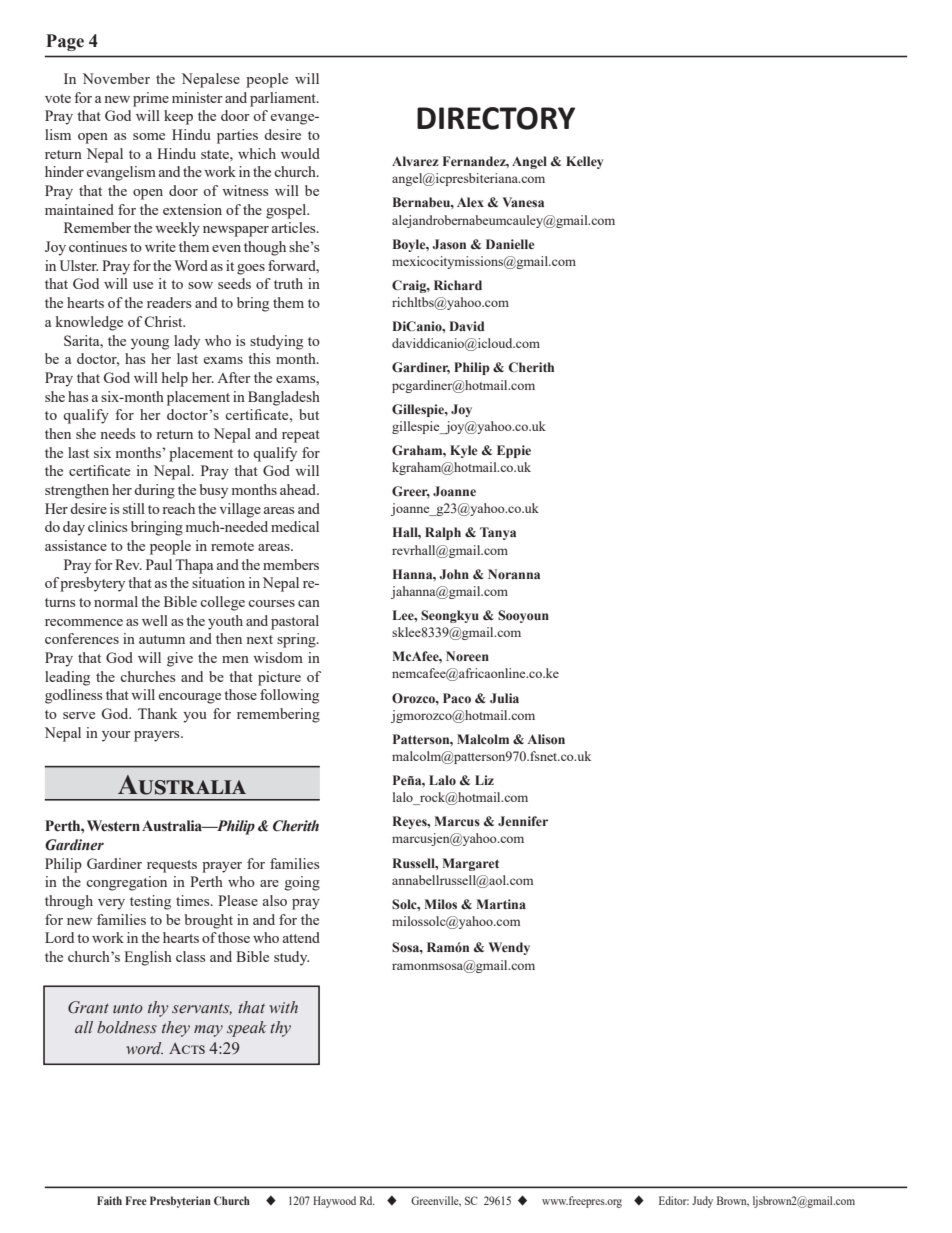  I want to click on parliament, so click(284, 99).
